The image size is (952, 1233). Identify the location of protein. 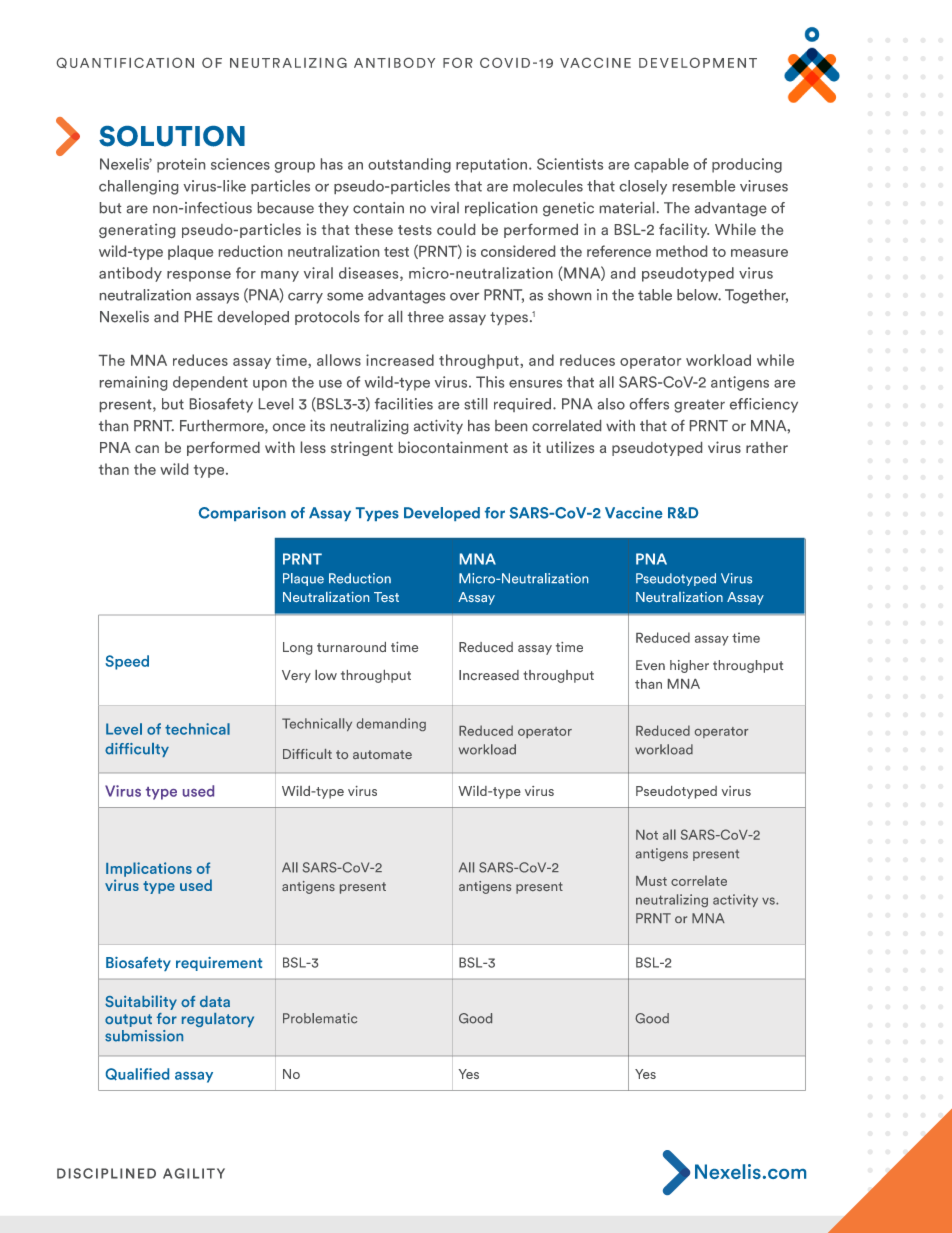
(181, 165).
